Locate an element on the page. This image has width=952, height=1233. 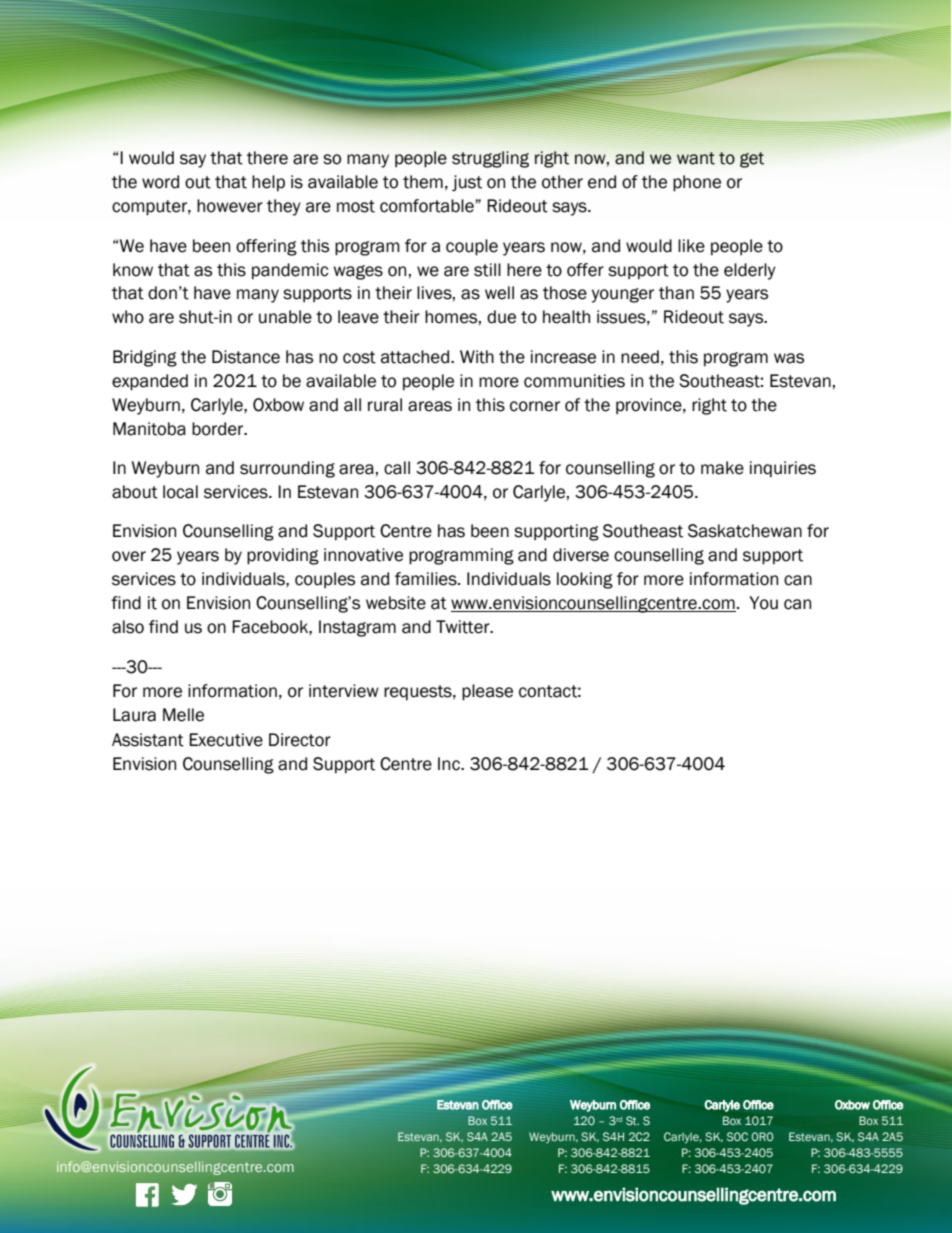
Twitter is located at coordinates (464, 627).
